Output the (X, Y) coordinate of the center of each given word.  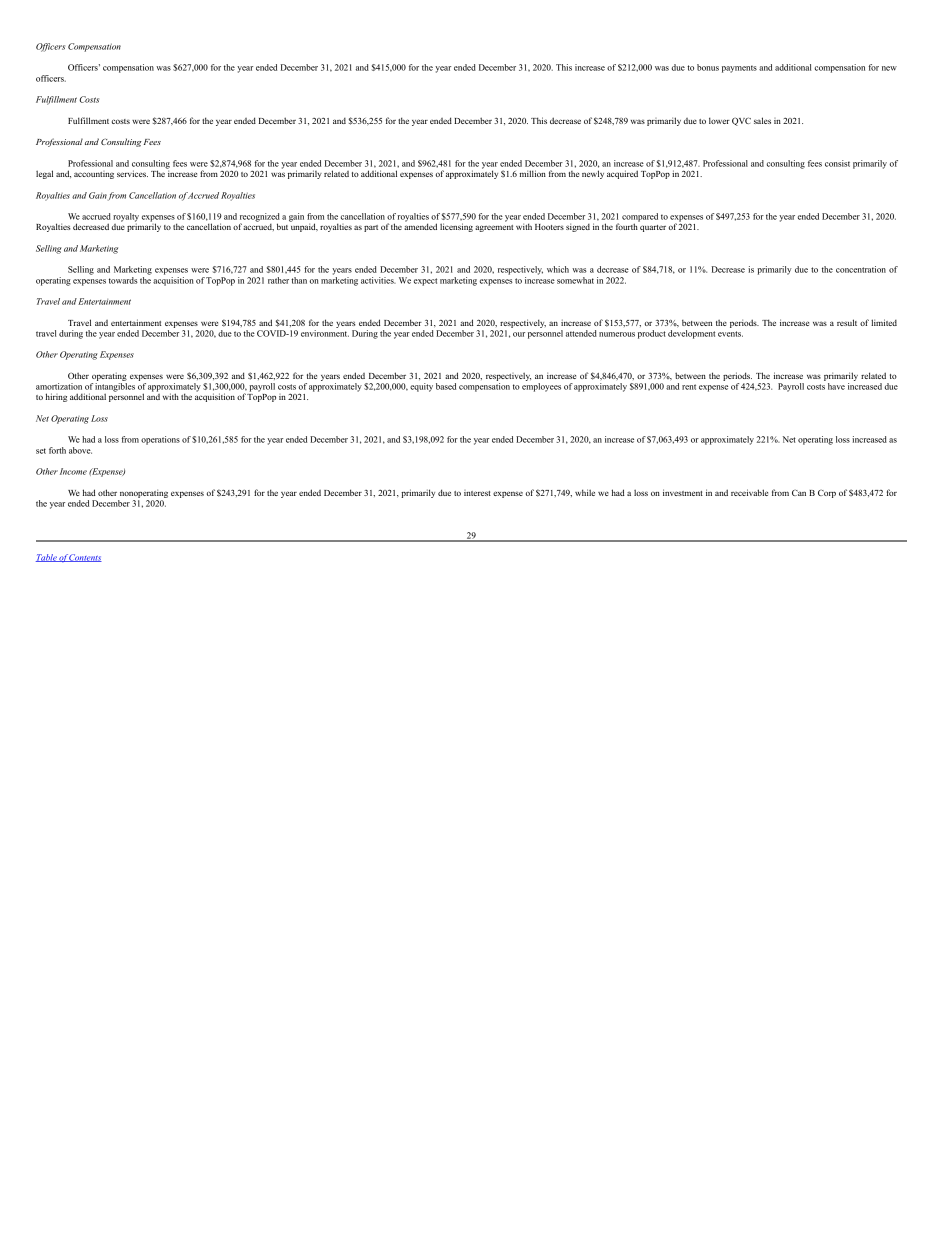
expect (425, 282)
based (446, 386)
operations (160, 440)
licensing (456, 227)
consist (837, 163)
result (847, 322)
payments (739, 69)
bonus (708, 67)
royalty (126, 218)
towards (123, 280)
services (132, 173)
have (836, 386)
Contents (85, 558)
